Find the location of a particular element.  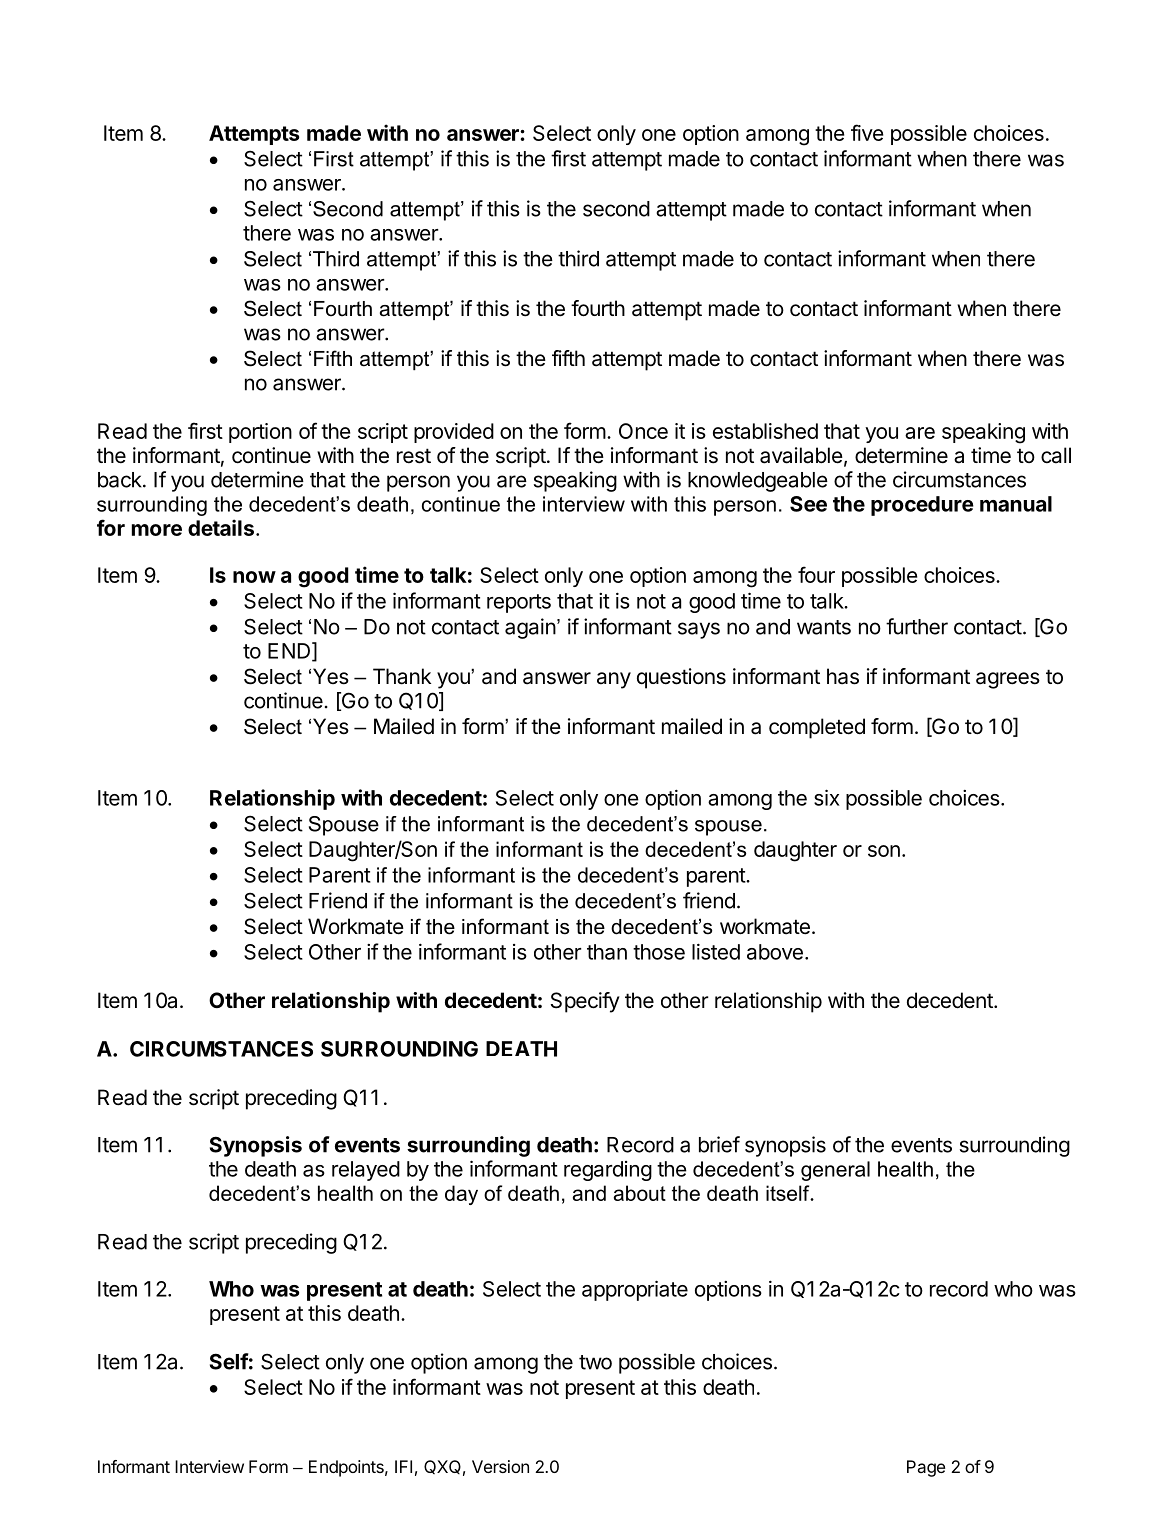

IFI is located at coordinates (403, 1466).
